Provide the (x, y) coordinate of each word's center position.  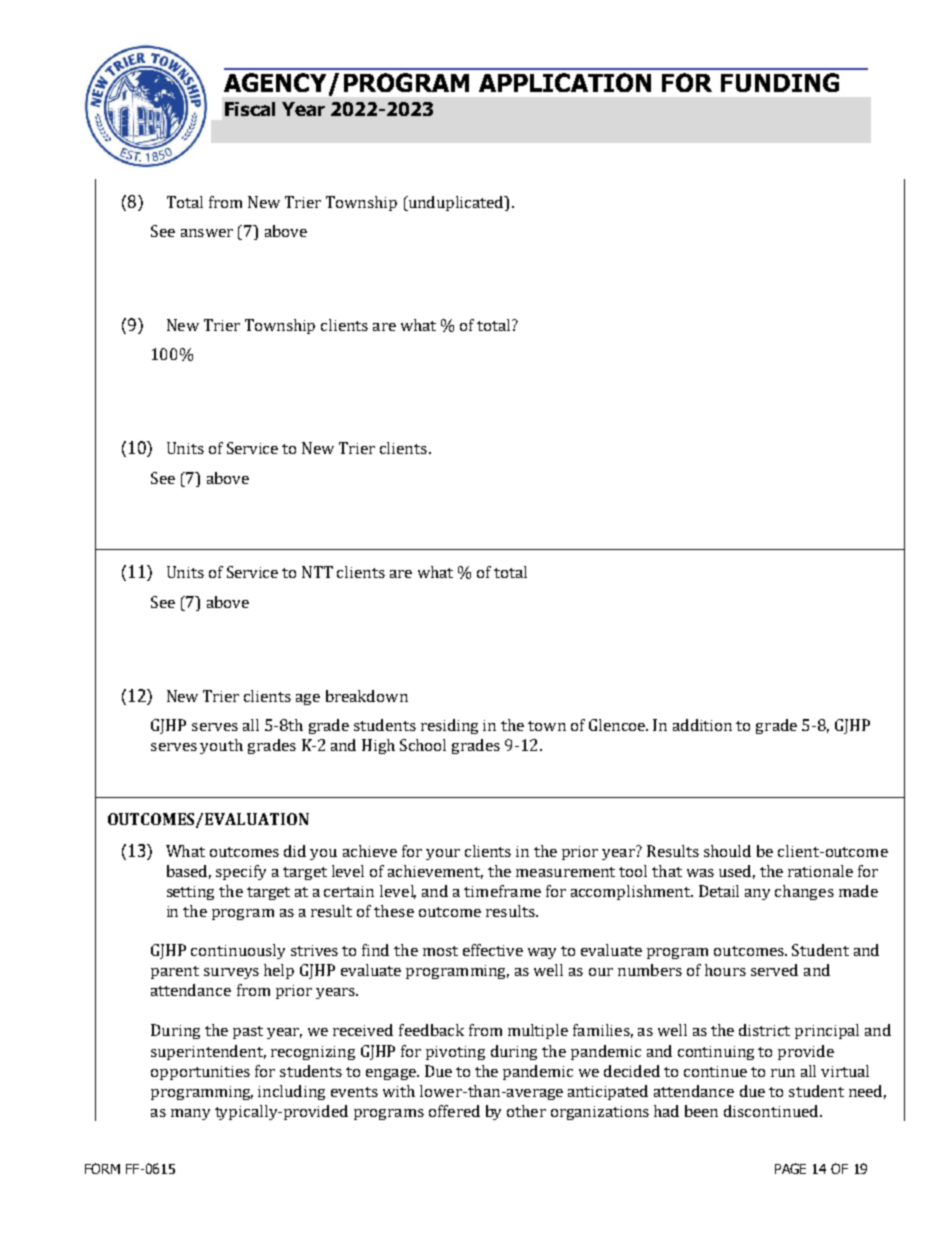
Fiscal (250, 109)
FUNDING (780, 82)
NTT (317, 572)
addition (702, 725)
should (727, 851)
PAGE (790, 1168)
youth (221, 746)
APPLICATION (565, 82)
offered (454, 1111)
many (190, 1114)
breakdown (367, 696)
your (443, 854)
